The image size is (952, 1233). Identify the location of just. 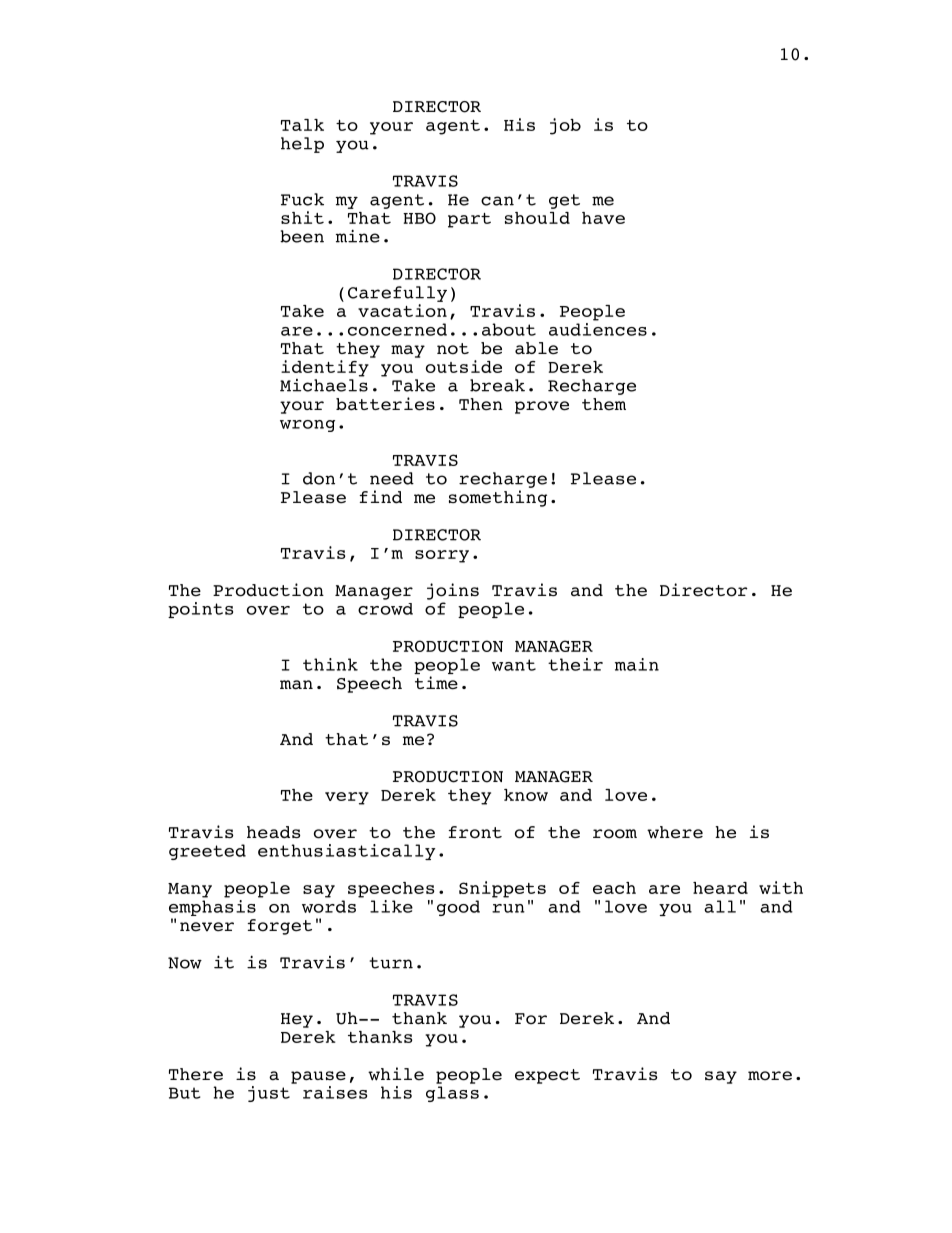
(269, 1094).
